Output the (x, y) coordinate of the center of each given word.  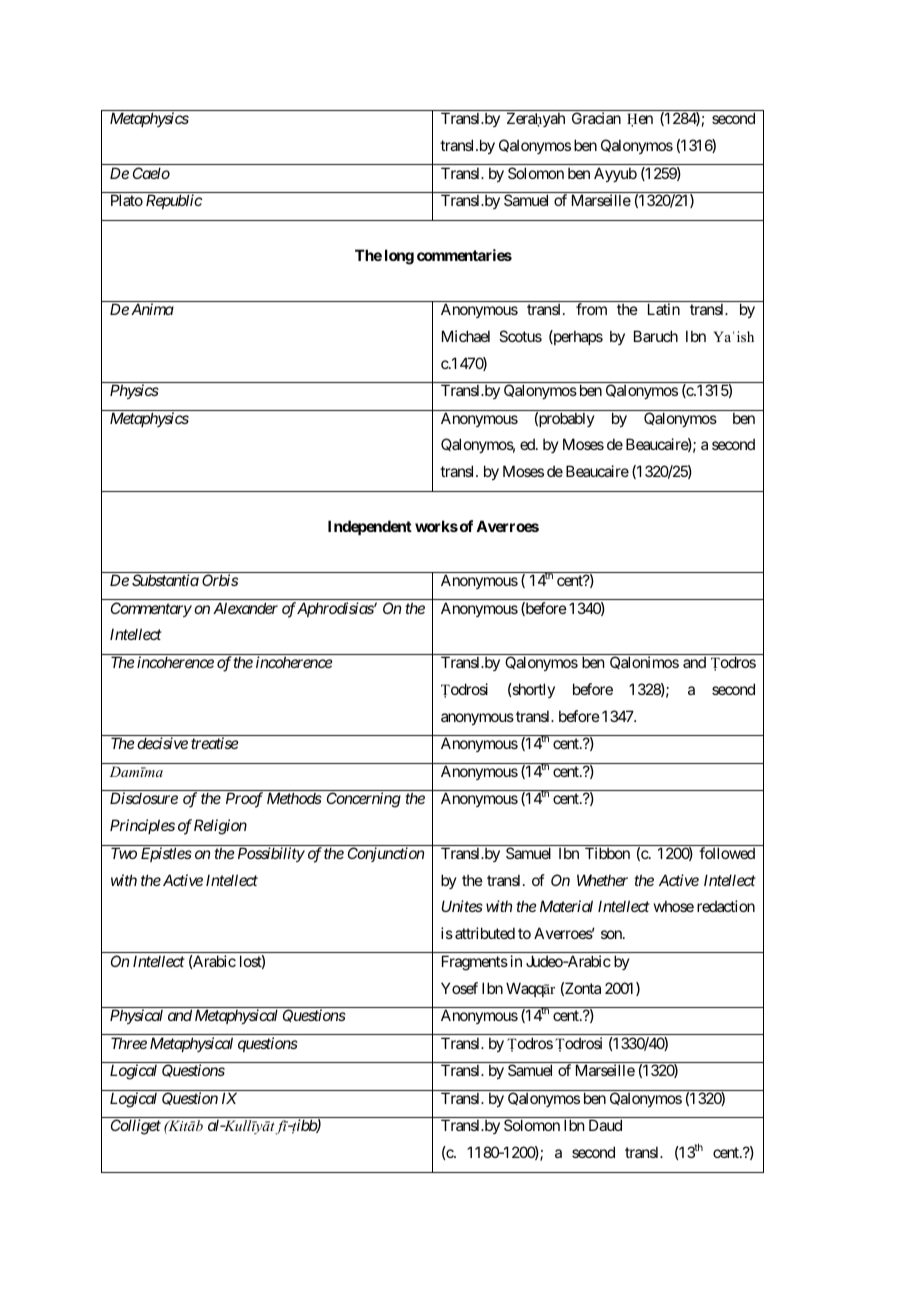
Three (129, 1043)
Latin (664, 309)
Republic (174, 201)
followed (727, 853)
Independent (370, 527)
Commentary (151, 609)
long (399, 257)
